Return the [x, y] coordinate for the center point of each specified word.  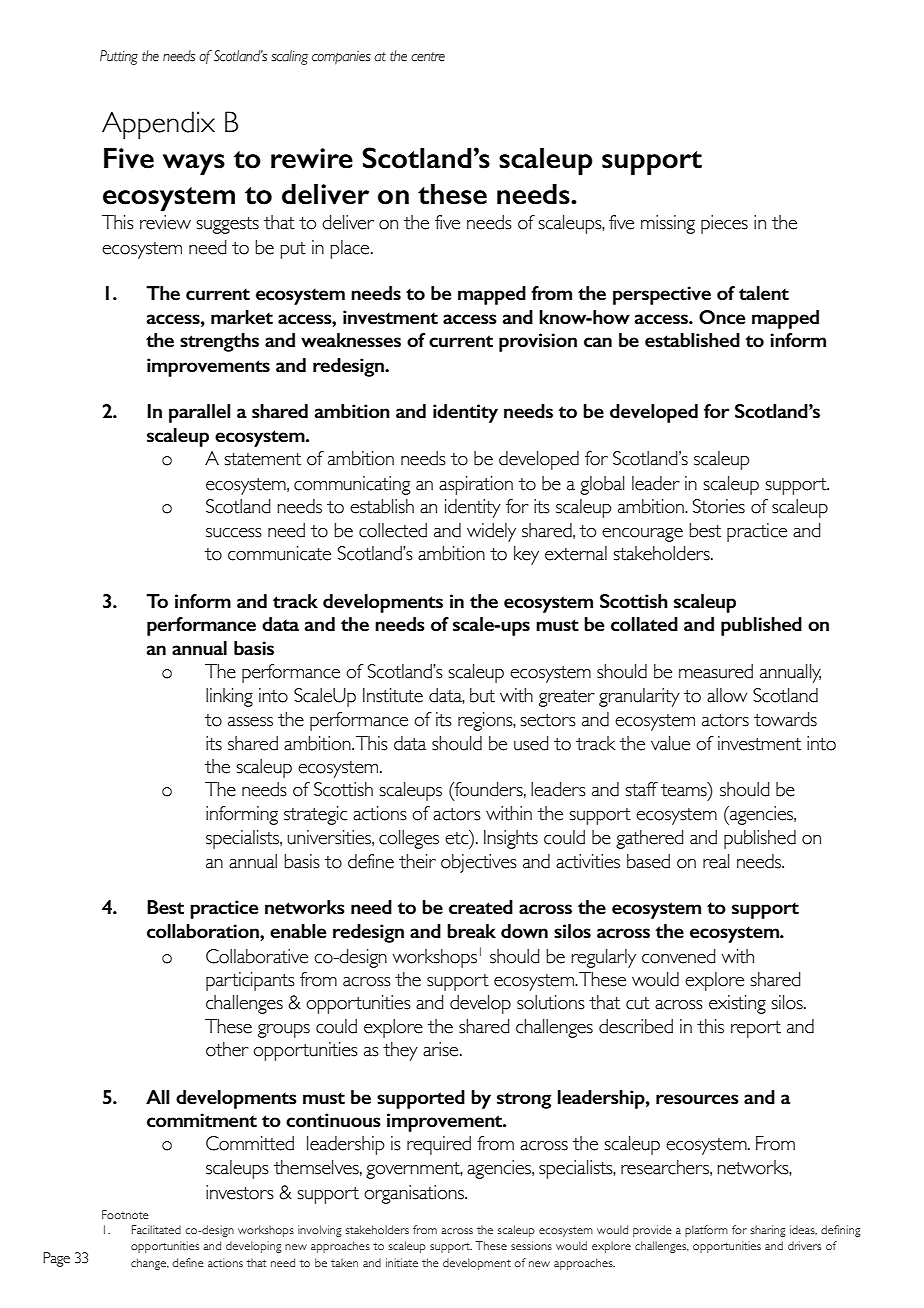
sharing [768, 1231]
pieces [724, 224]
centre [428, 57]
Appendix [158, 125]
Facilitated [156, 1229]
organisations [415, 1194]
